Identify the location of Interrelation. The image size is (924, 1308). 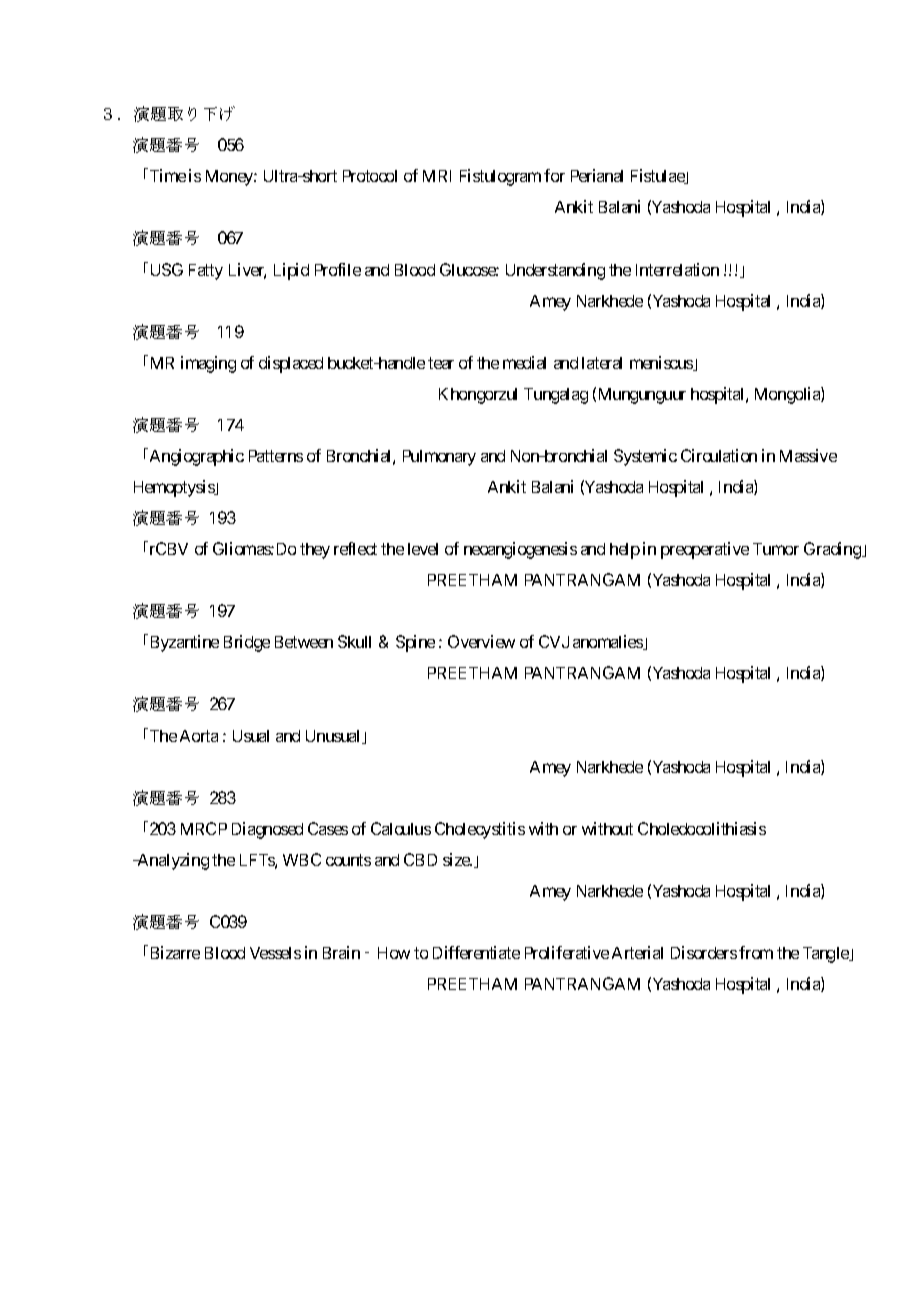
(677, 269).
